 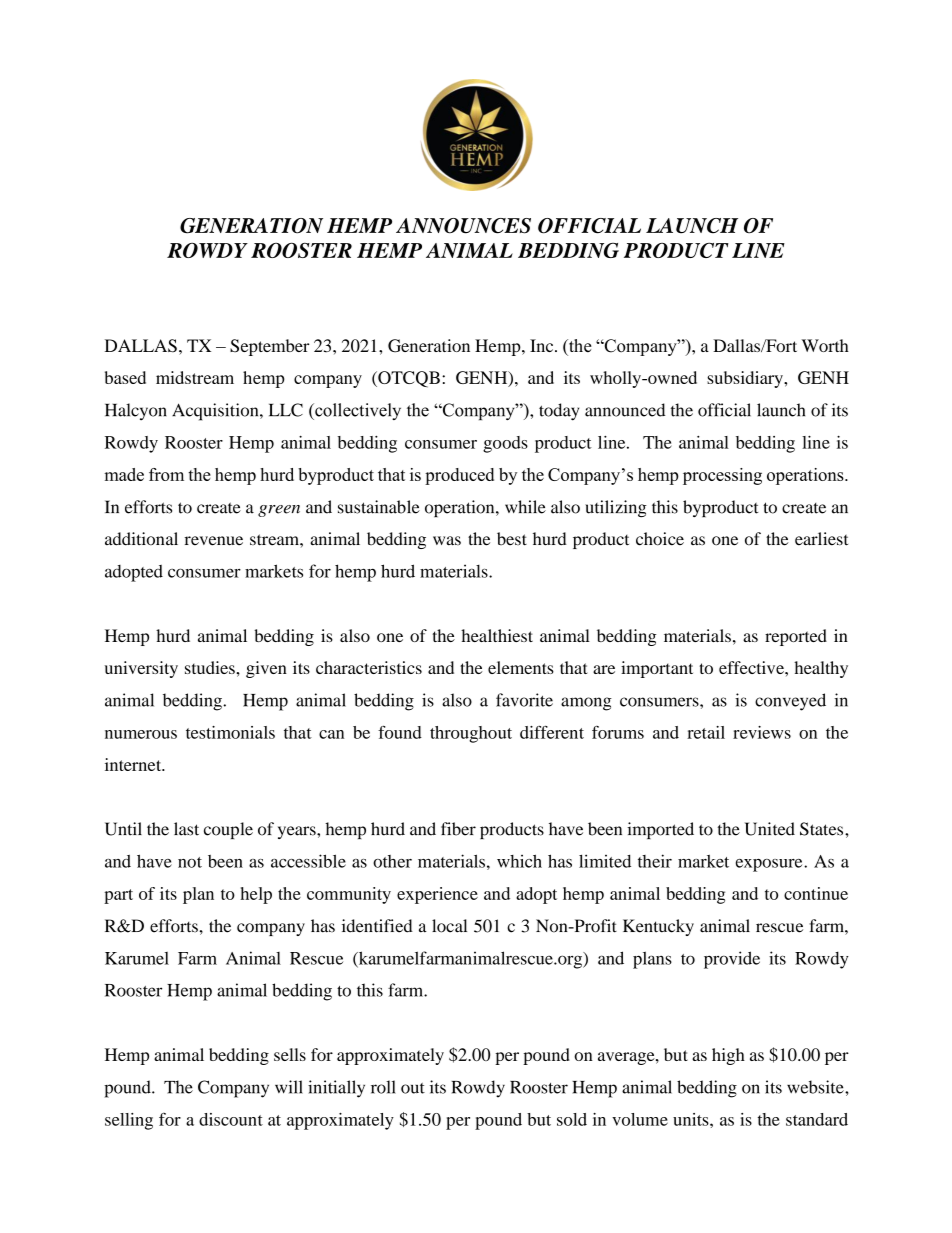 What do you see at coordinates (231, 1119) in the screenshot?
I see `discount` at bounding box center [231, 1119].
